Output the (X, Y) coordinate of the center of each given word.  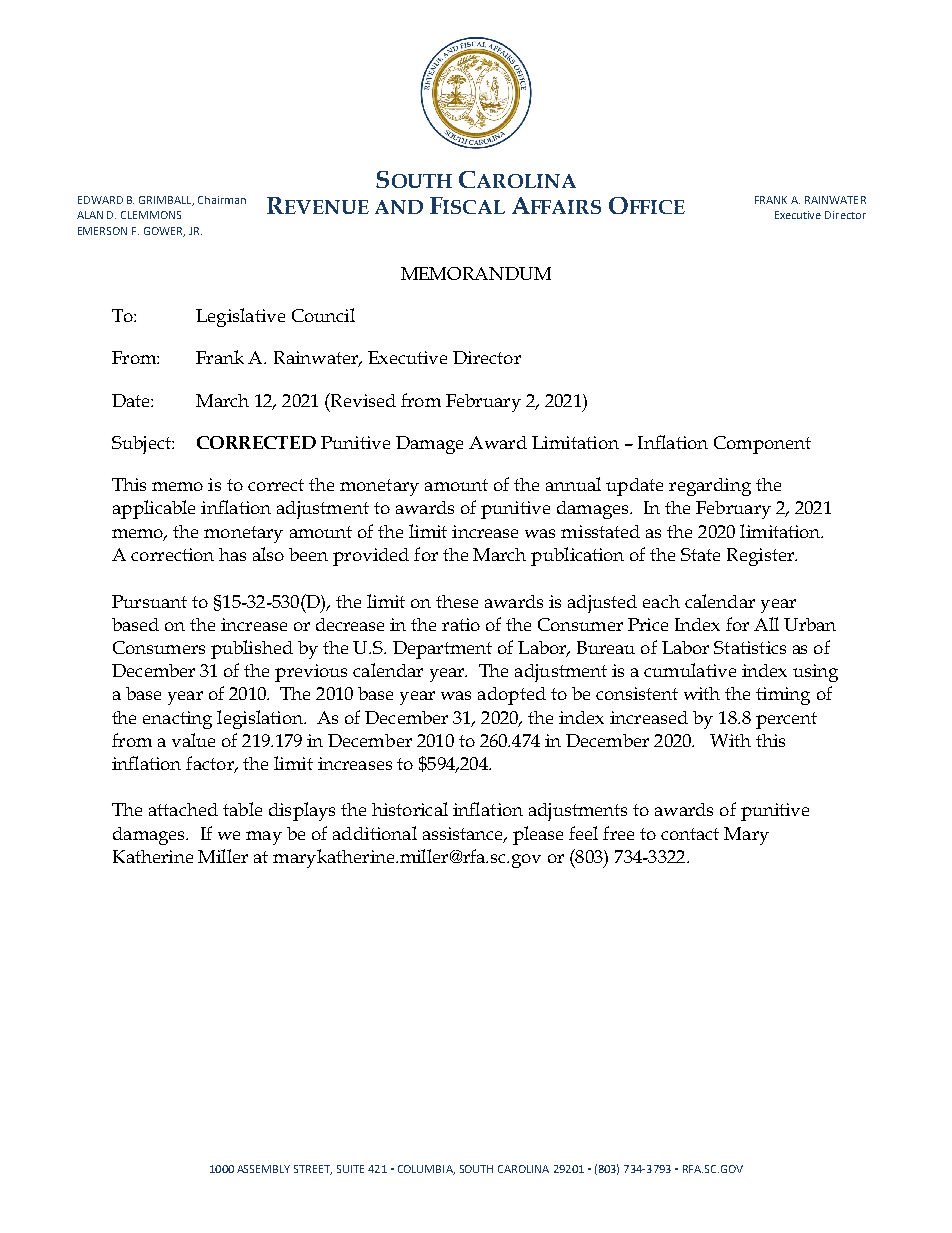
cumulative (690, 670)
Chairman (222, 200)
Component (762, 445)
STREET (313, 1170)
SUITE (350, 1169)
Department (442, 650)
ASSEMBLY (263, 1169)
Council (323, 315)
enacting (177, 720)
